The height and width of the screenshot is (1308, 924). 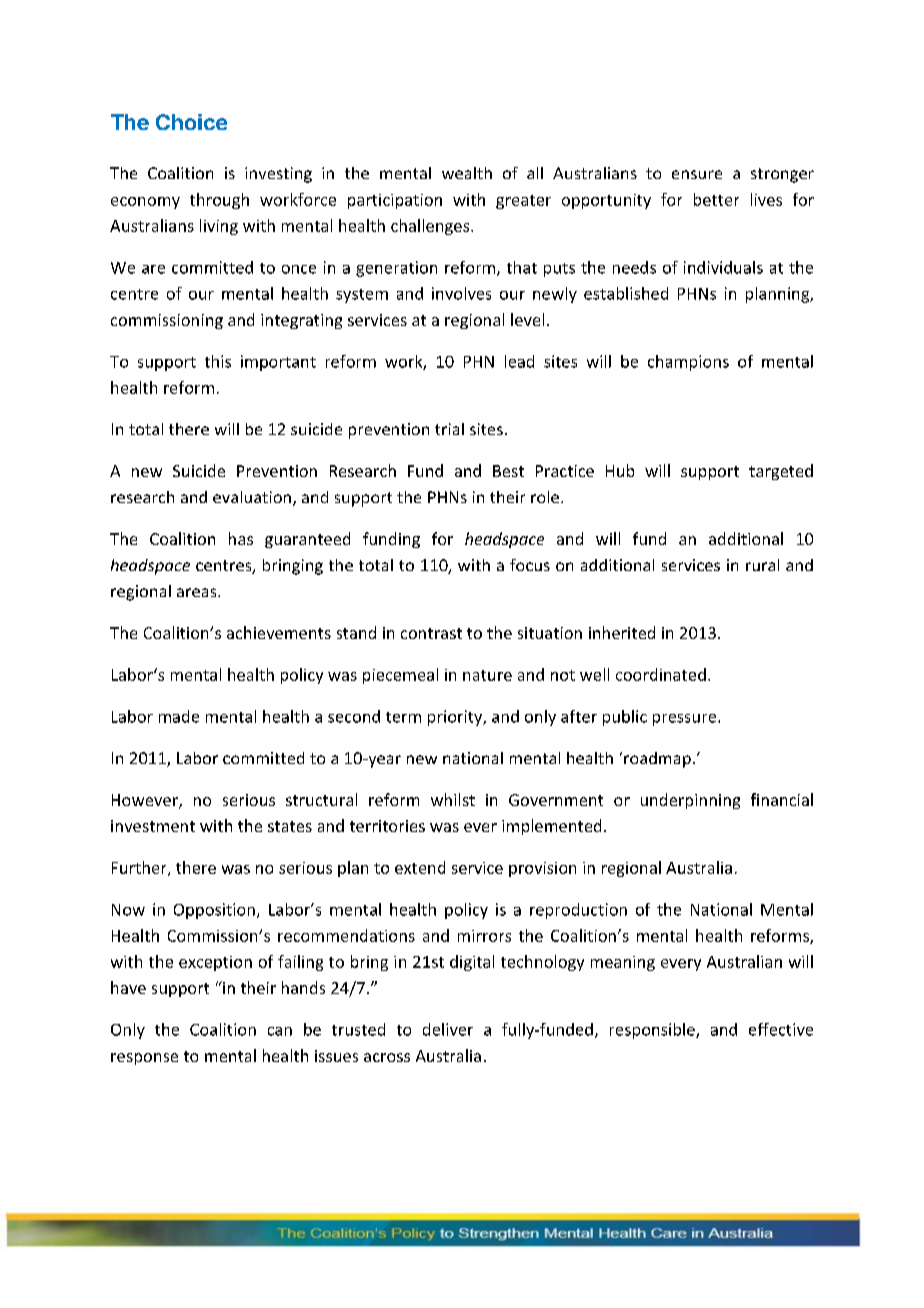 What do you see at coordinates (453, 799) in the screenshot?
I see `whilst` at bounding box center [453, 799].
